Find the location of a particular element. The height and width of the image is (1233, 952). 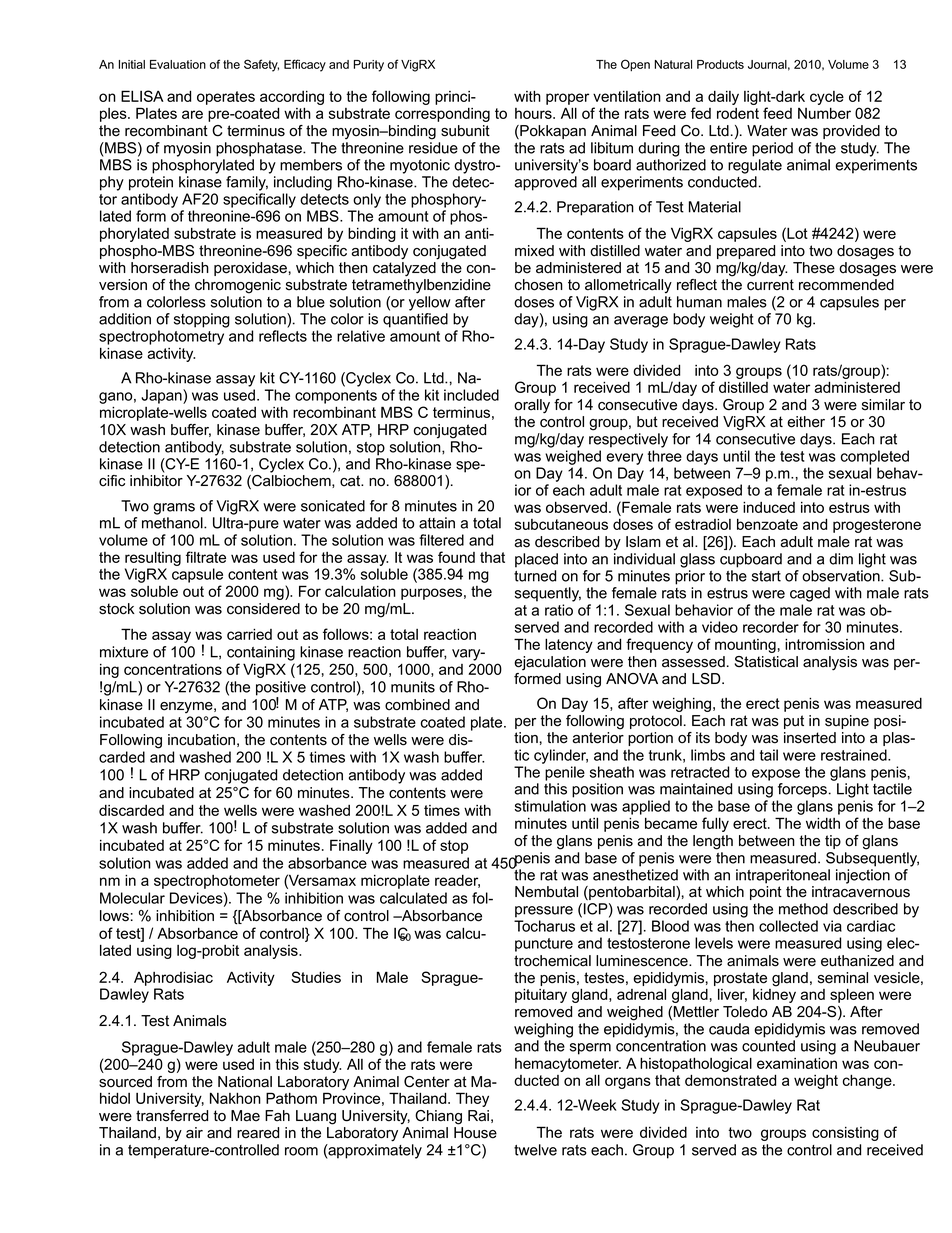

operates is located at coordinates (226, 98).
